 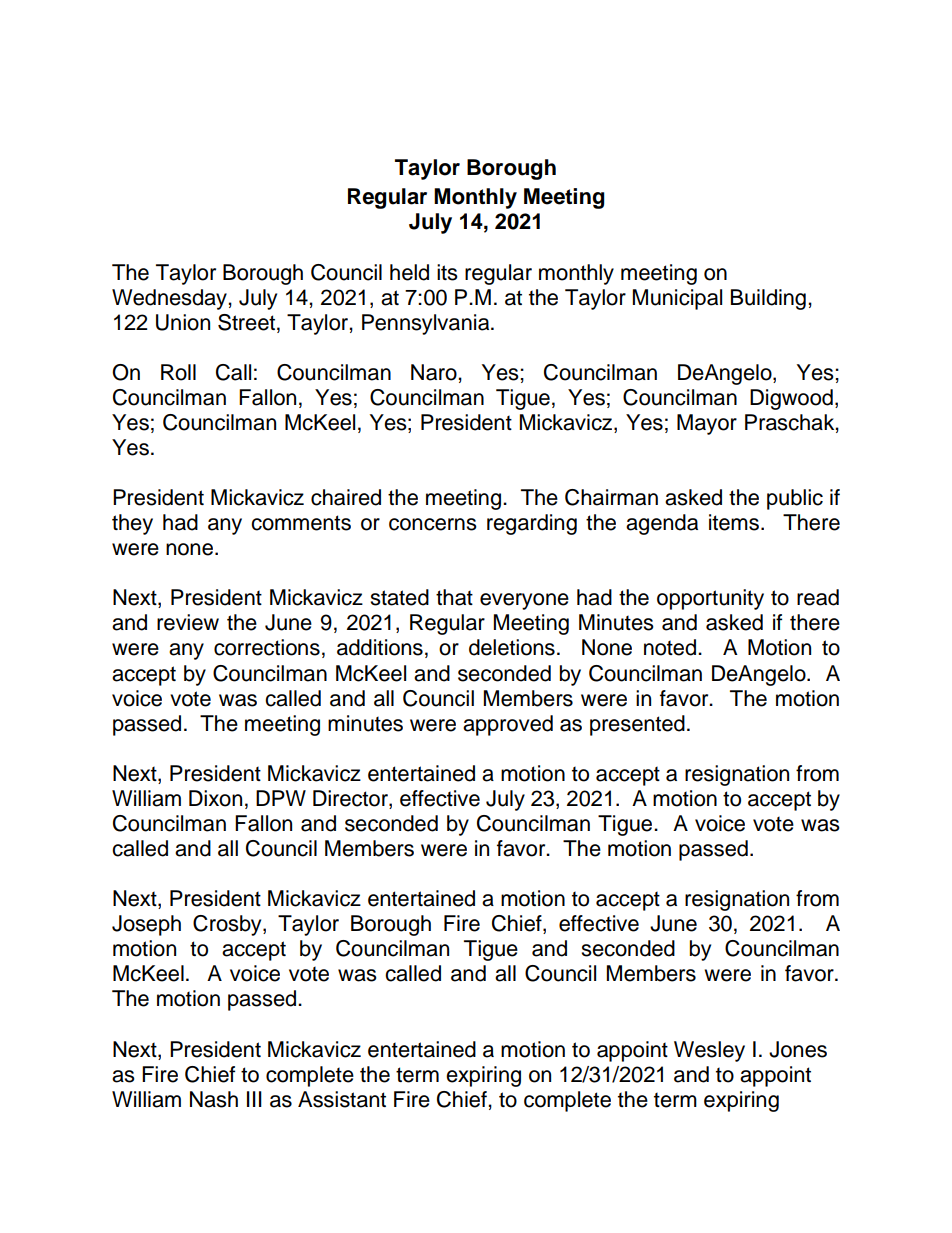 What do you see at coordinates (214, 1099) in the page?
I see `Nash` at bounding box center [214, 1099].
